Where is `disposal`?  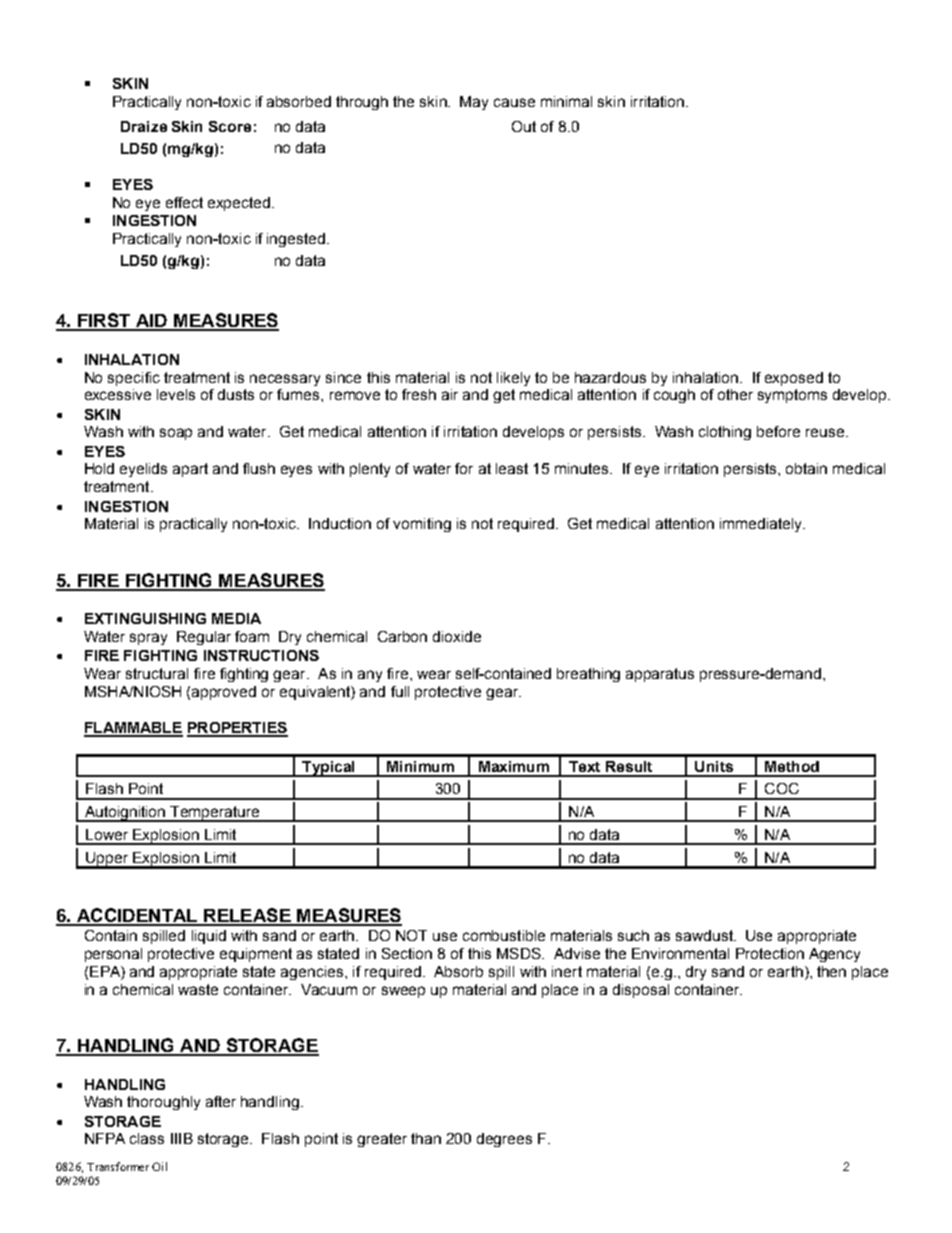 disposal is located at coordinates (641, 991).
